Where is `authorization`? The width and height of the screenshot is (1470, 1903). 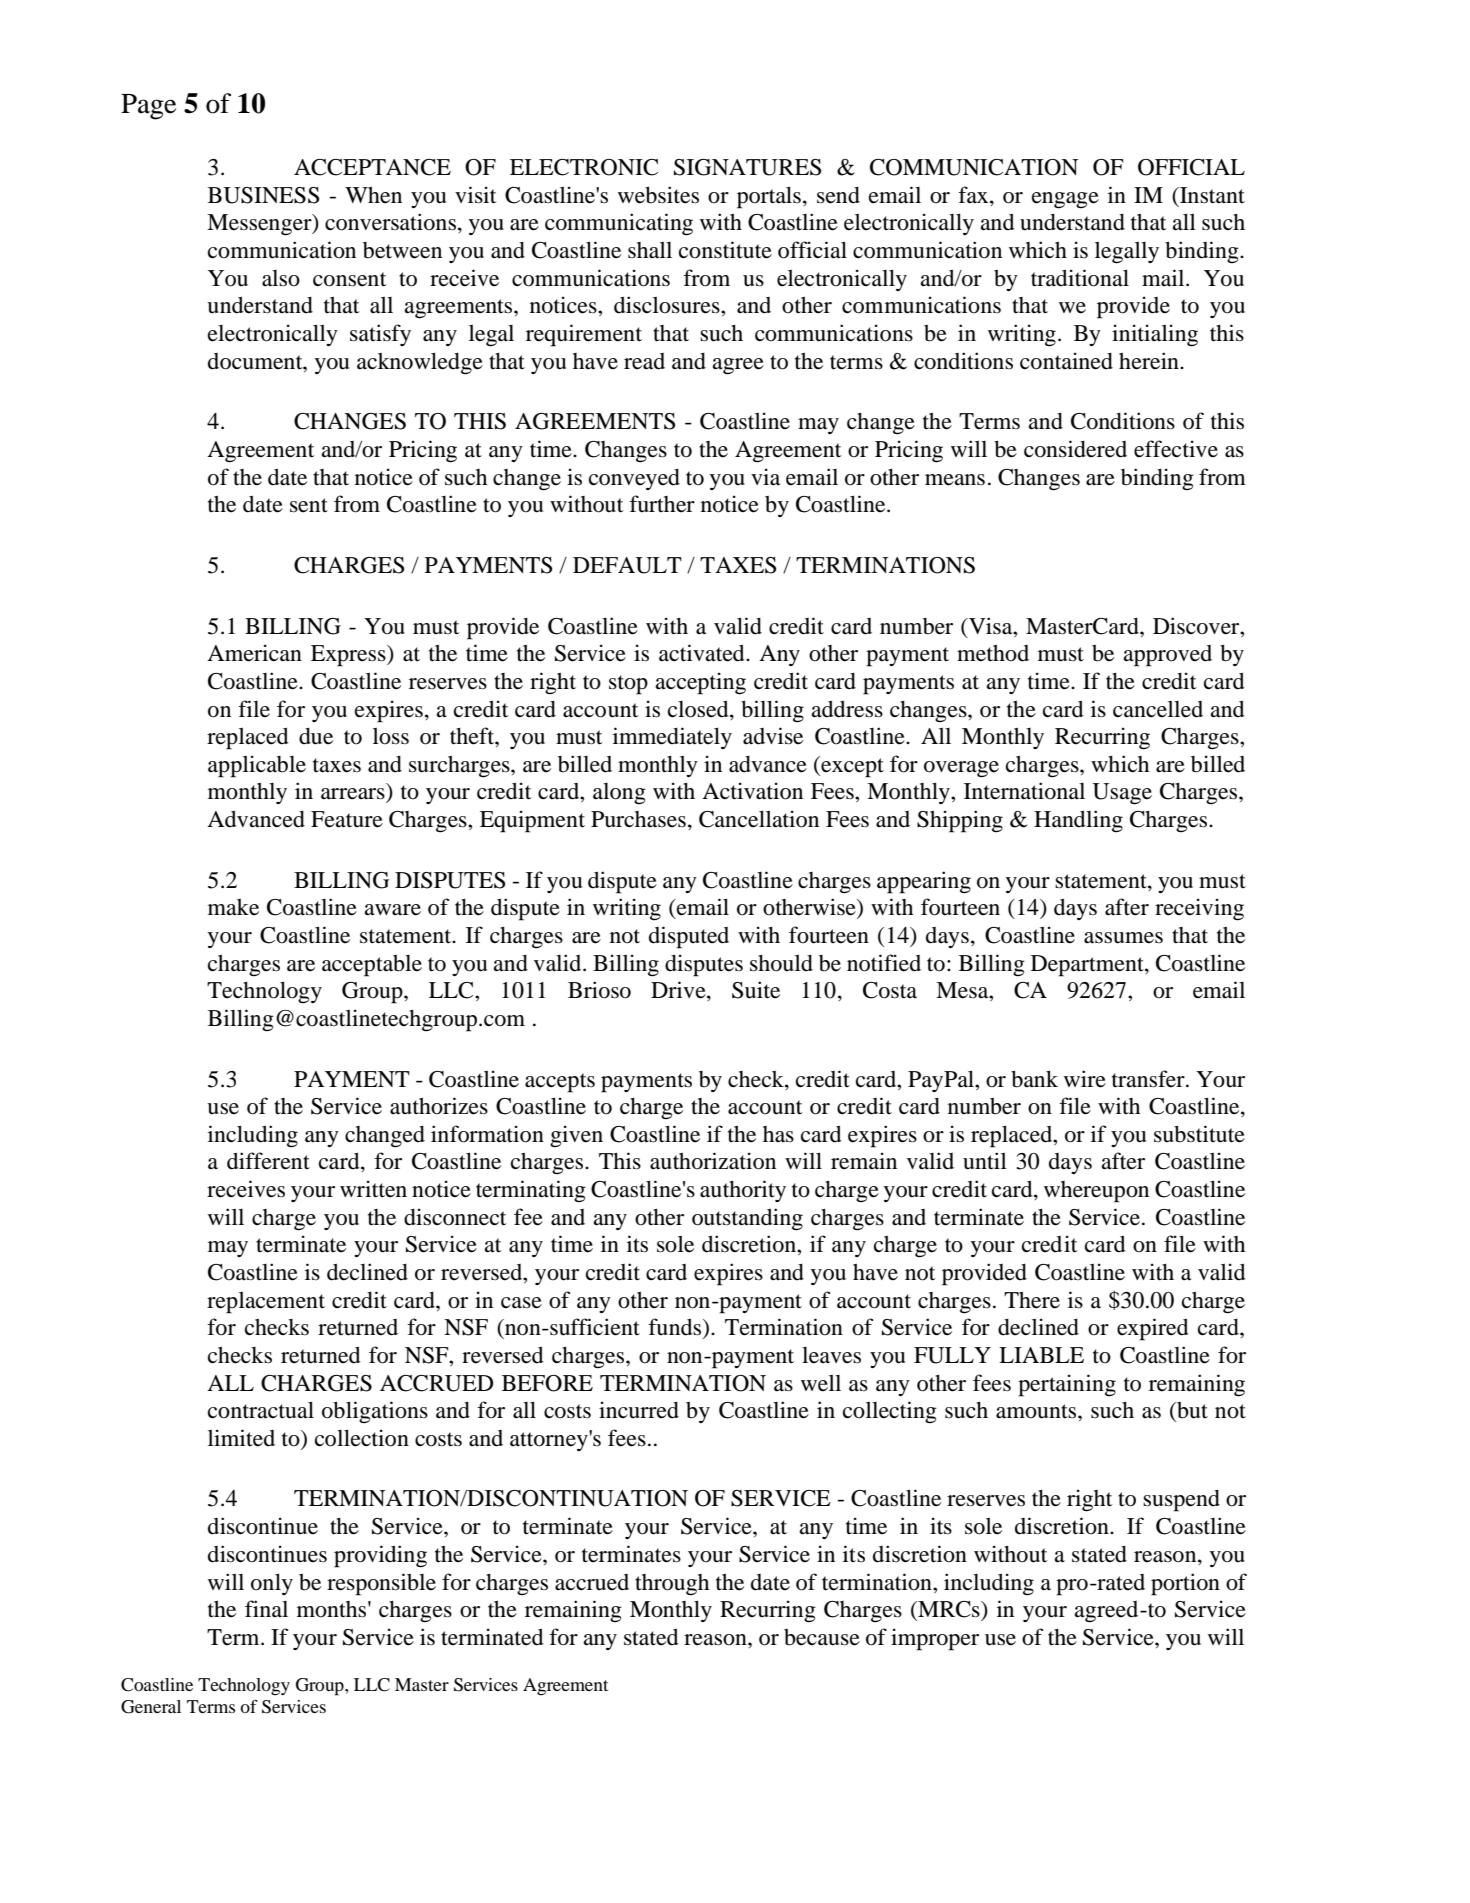 authorization is located at coordinates (713, 1161).
